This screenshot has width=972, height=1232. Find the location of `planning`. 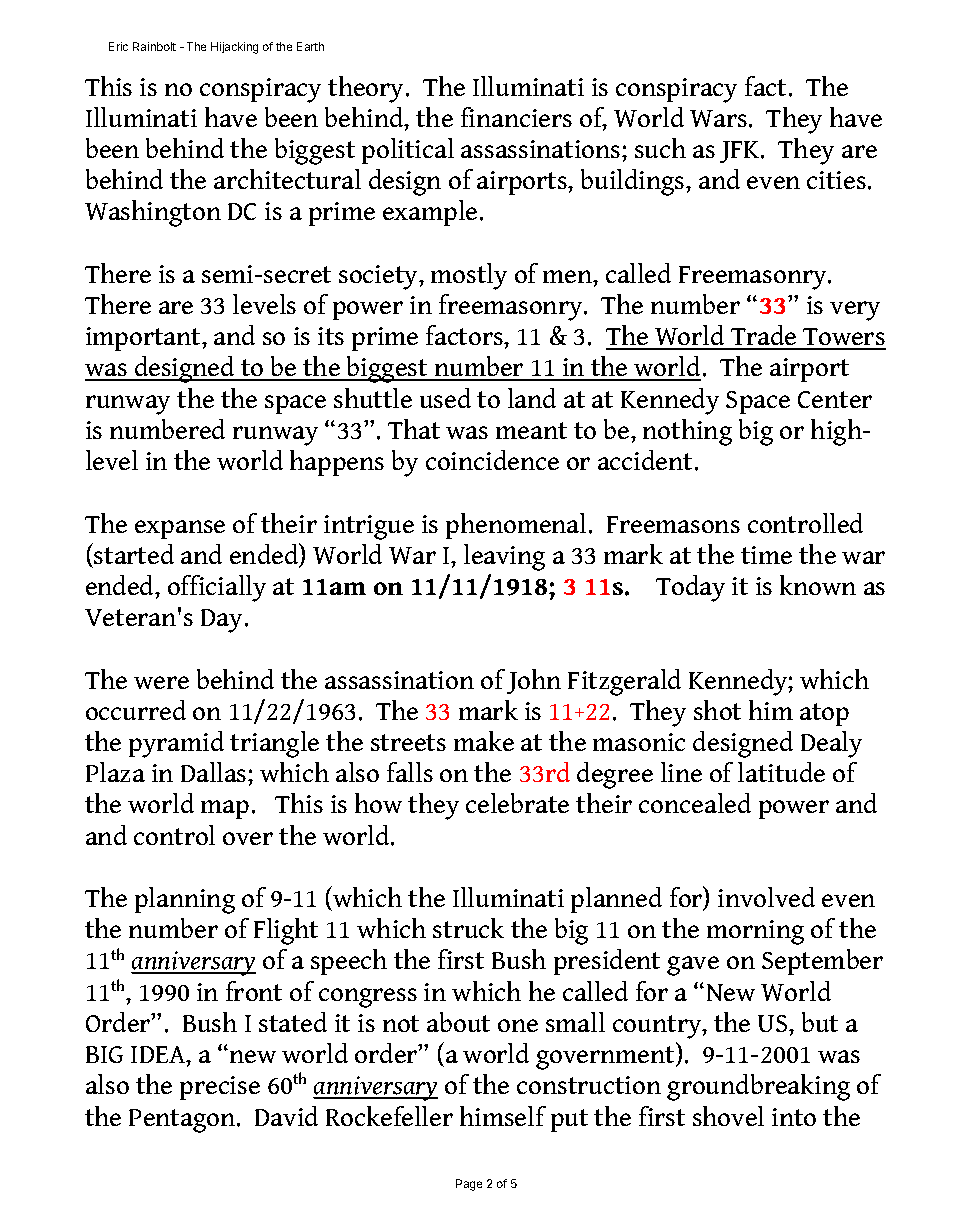

planning is located at coordinates (185, 900).
